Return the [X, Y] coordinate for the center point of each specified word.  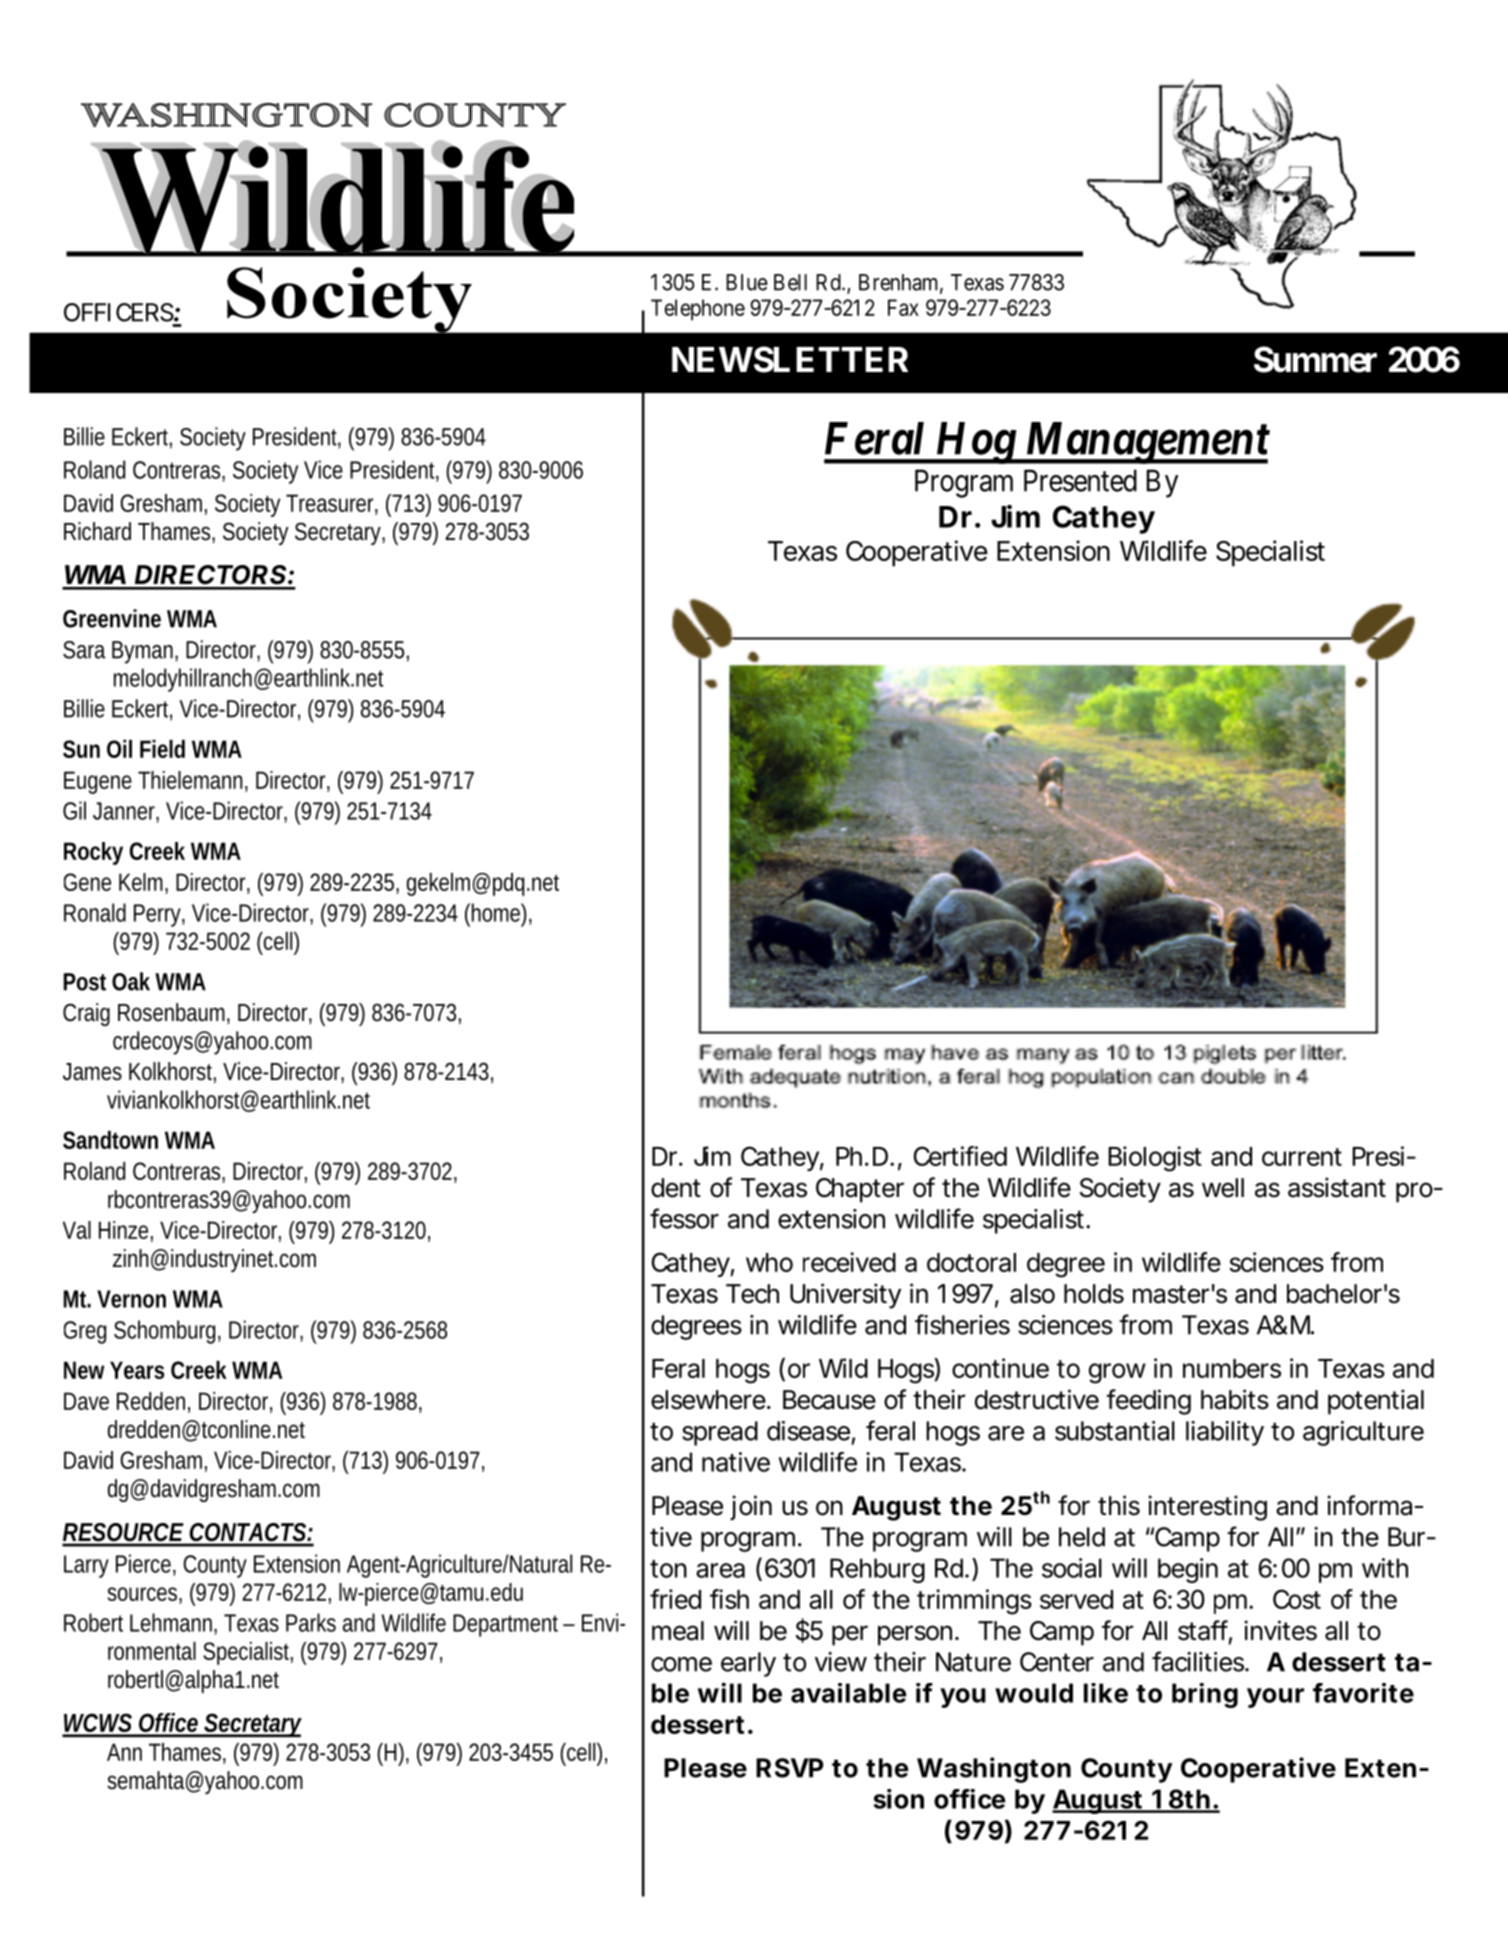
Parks [311, 1622]
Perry [159, 915]
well [1223, 1188]
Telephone [698, 310]
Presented [1080, 480]
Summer [1315, 359]
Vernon [131, 1299]
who [769, 1262]
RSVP [790, 1768]
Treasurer [332, 504]
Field [162, 749]
